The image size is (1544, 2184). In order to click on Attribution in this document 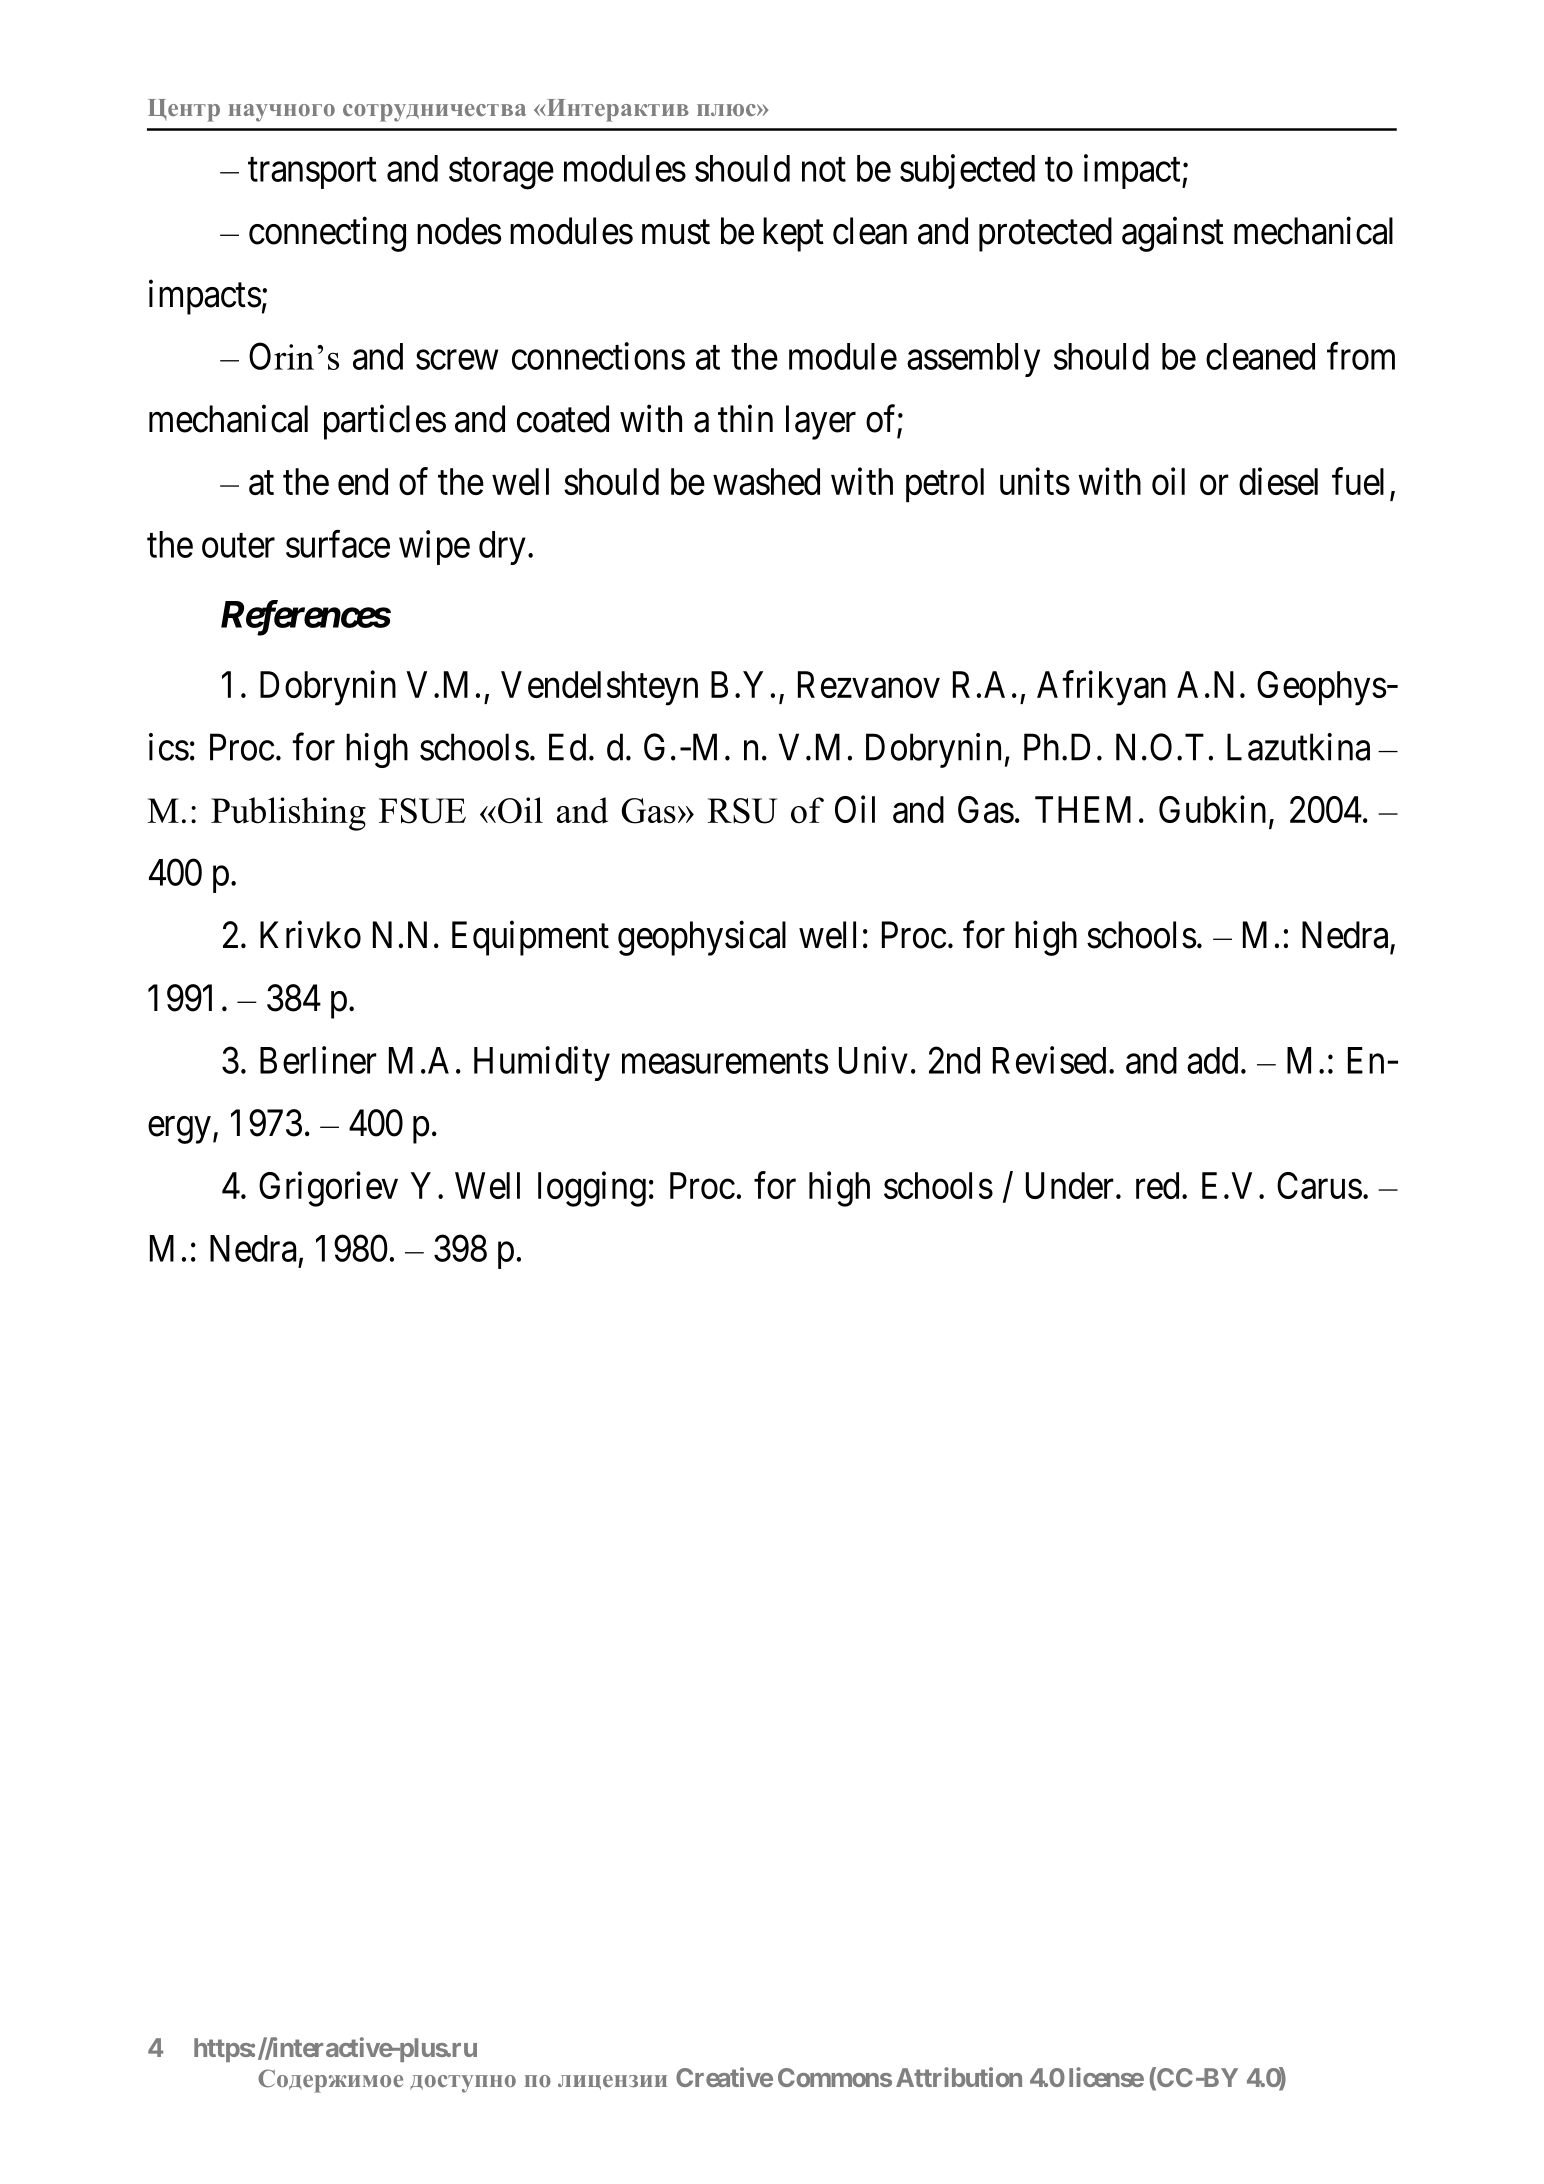, I will do `click(959, 2077)`.
